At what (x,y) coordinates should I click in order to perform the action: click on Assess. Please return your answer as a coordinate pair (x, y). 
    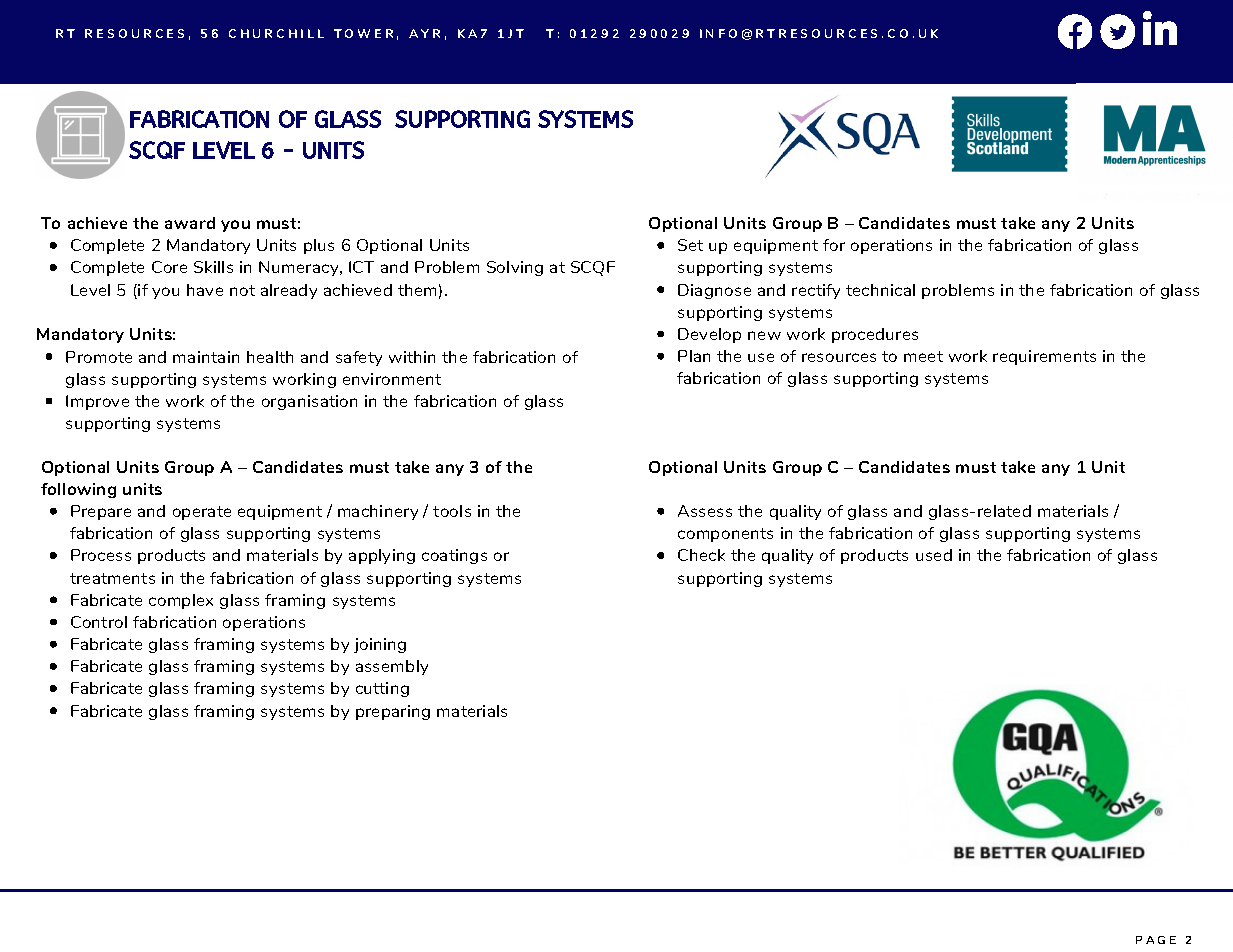
    Looking at the image, I should click on (705, 511).
